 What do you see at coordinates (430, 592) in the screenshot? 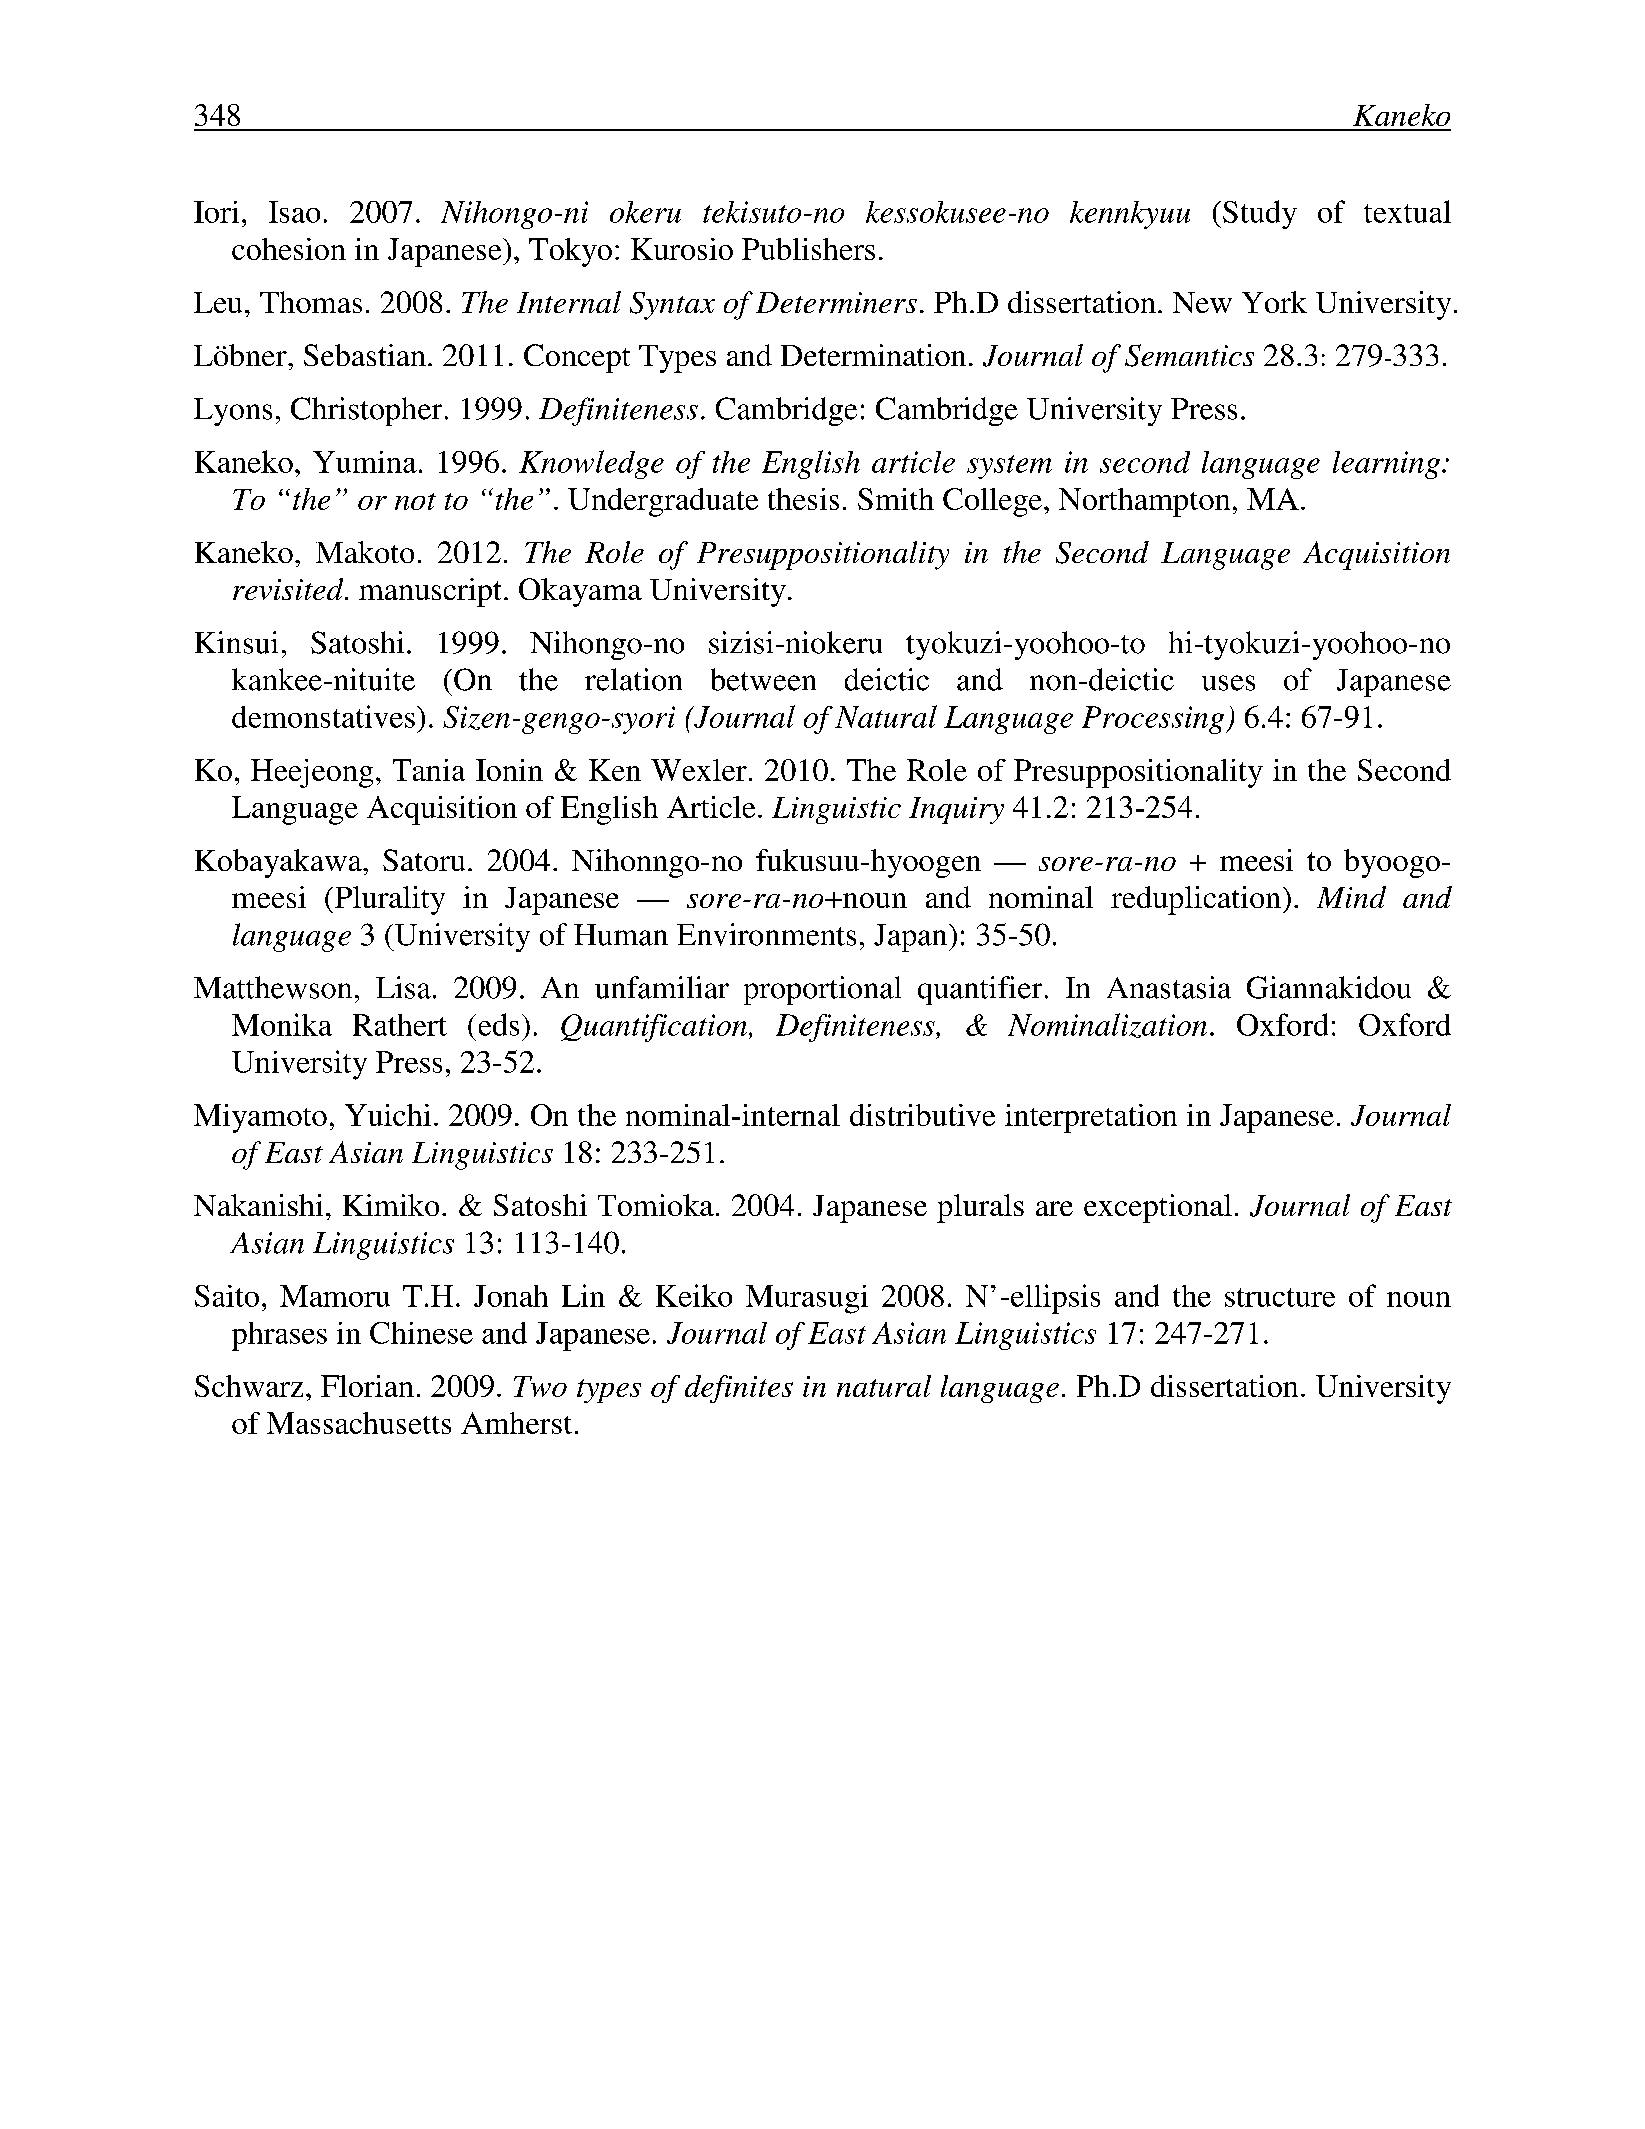
I see `manuscript` at bounding box center [430, 592].
